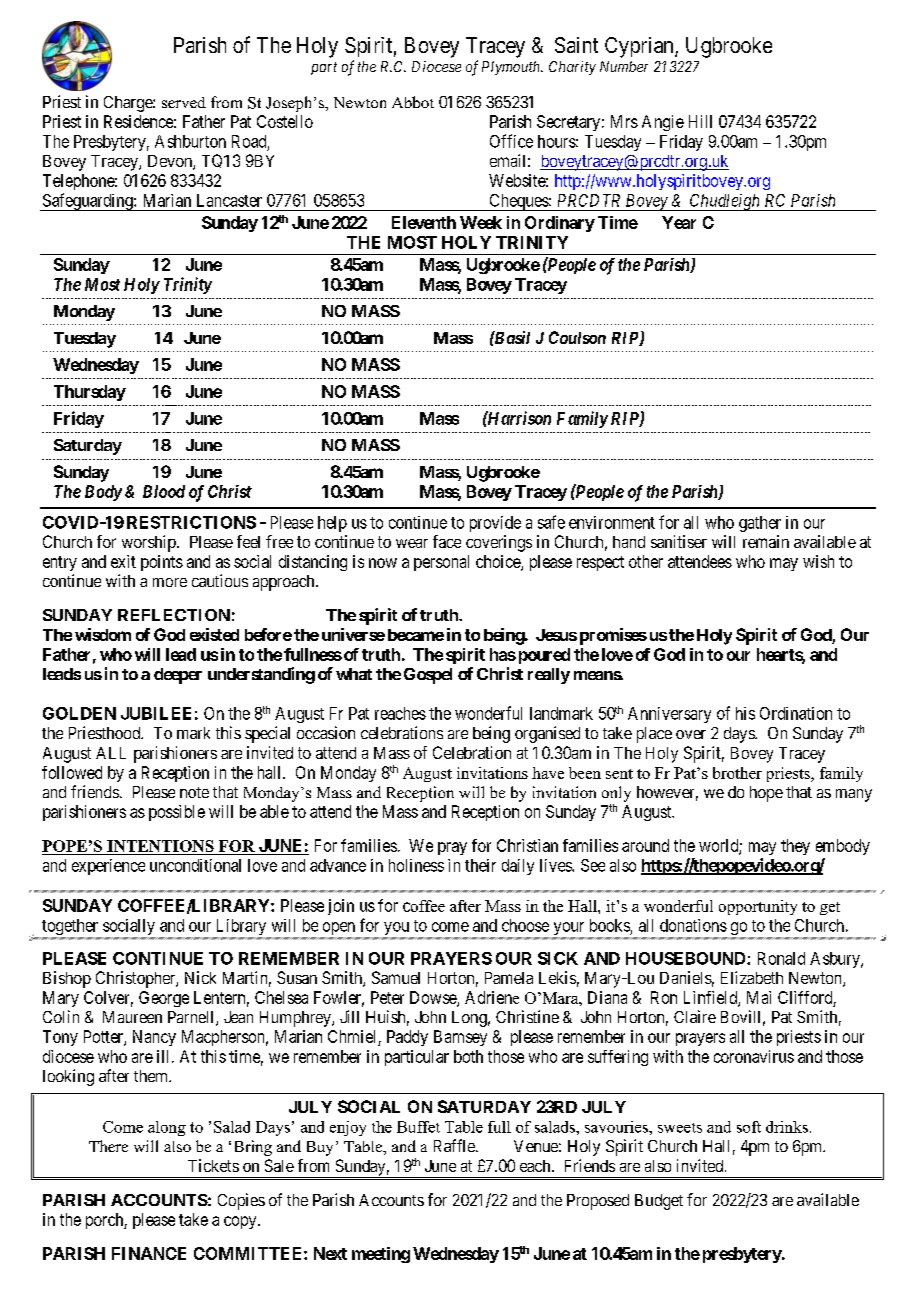 The image size is (924, 1308). Describe the element at coordinates (413, 102) in the page. I see `Abbot` at that location.
